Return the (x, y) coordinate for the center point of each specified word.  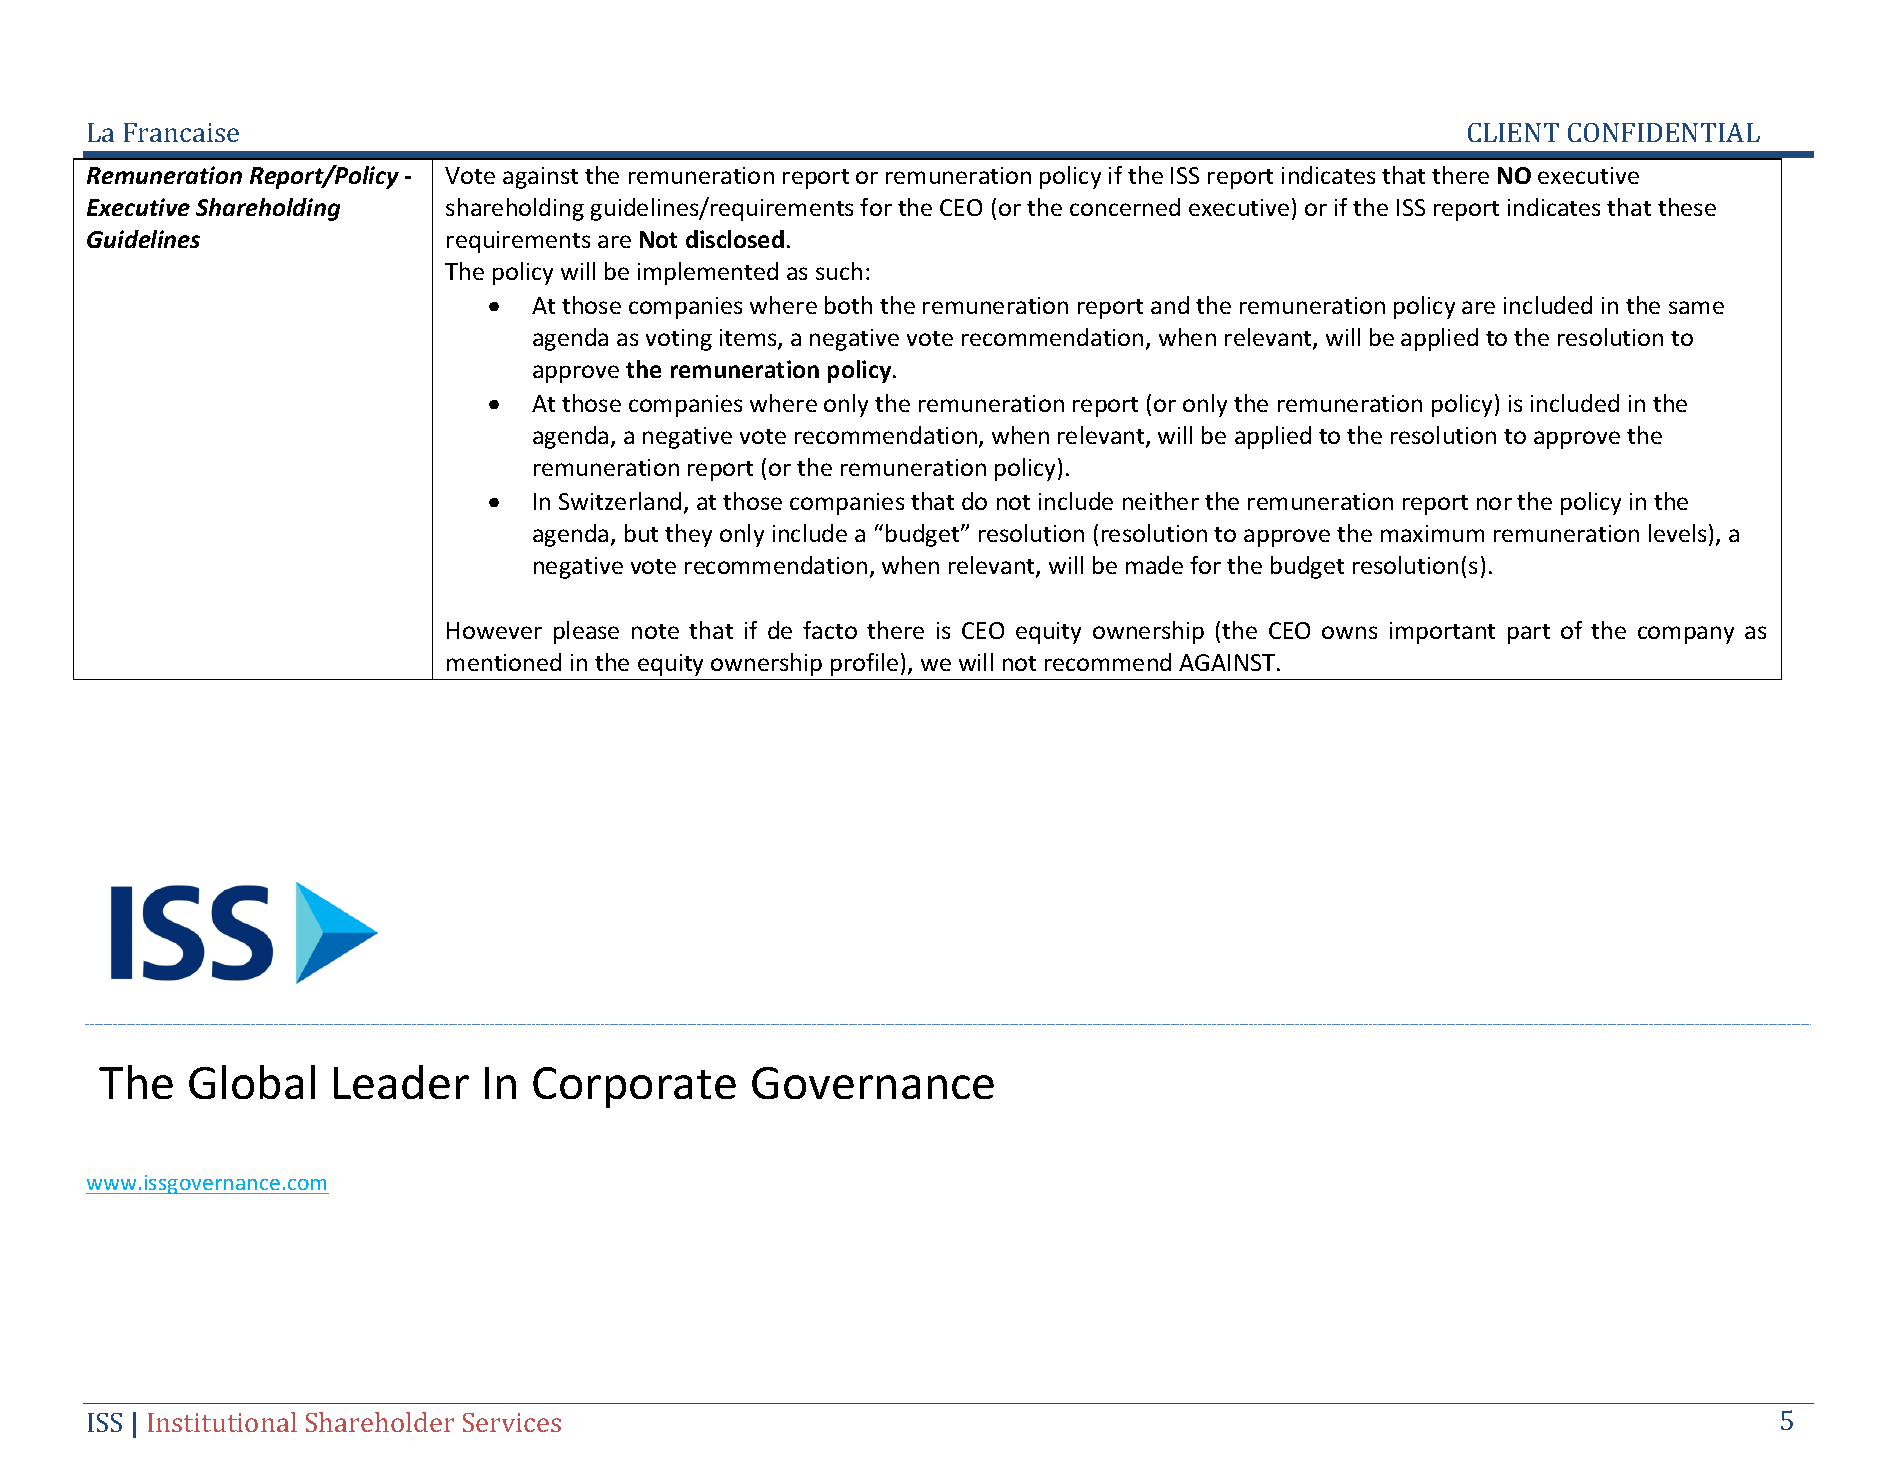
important (1442, 633)
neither (1161, 501)
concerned (1125, 207)
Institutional (222, 1422)
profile (864, 664)
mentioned (504, 662)
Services (512, 1422)
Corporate (634, 1087)
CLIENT (1513, 132)
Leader (401, 1082)
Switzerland (620, 501)
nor (1494, 503)
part (1529, 634)
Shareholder (380, 1422)
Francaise (181, 132)
